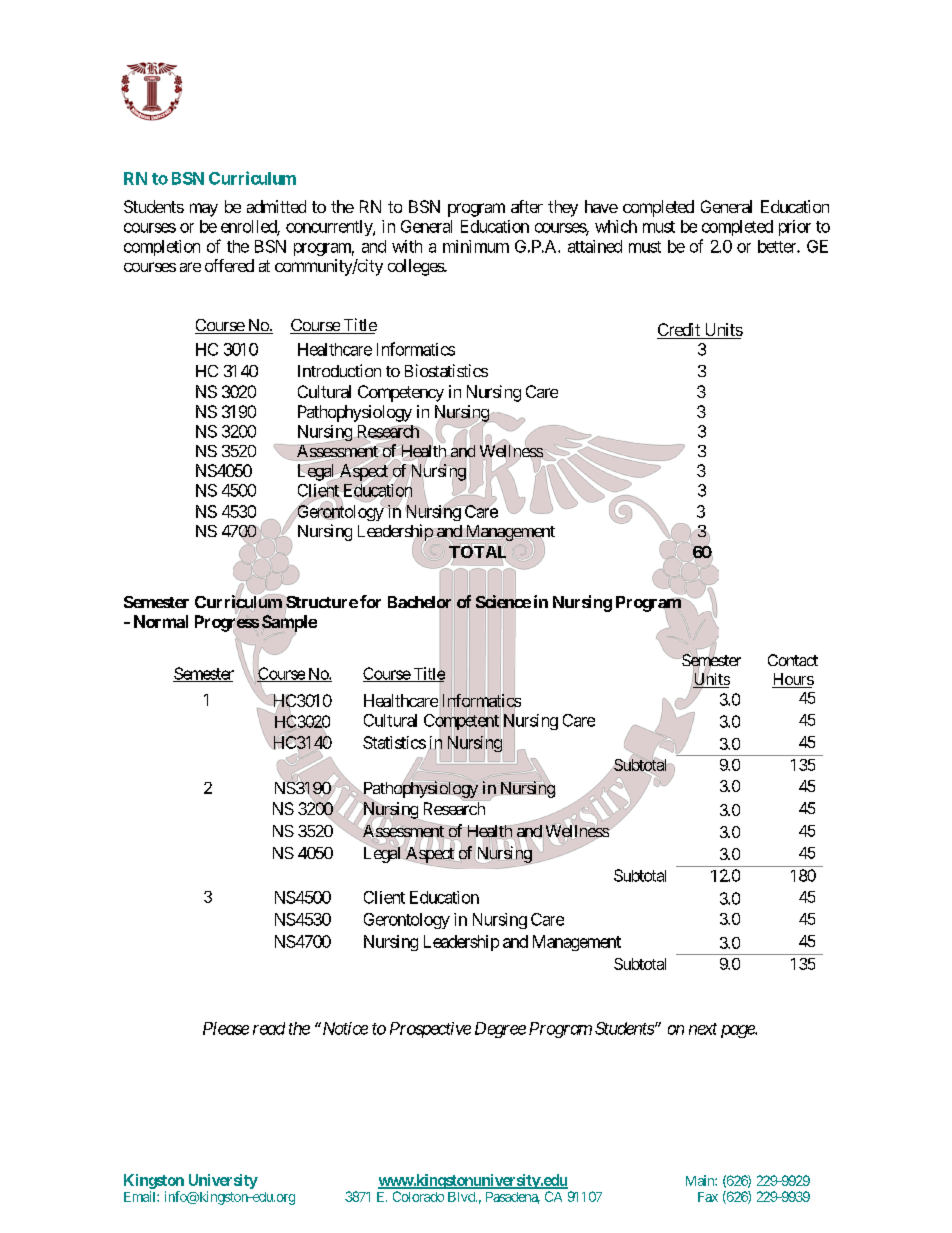 The image size is (952, 1233). Describe the element at coordinates (793, 660) in the screenshot. I see `Contact` at that location.
